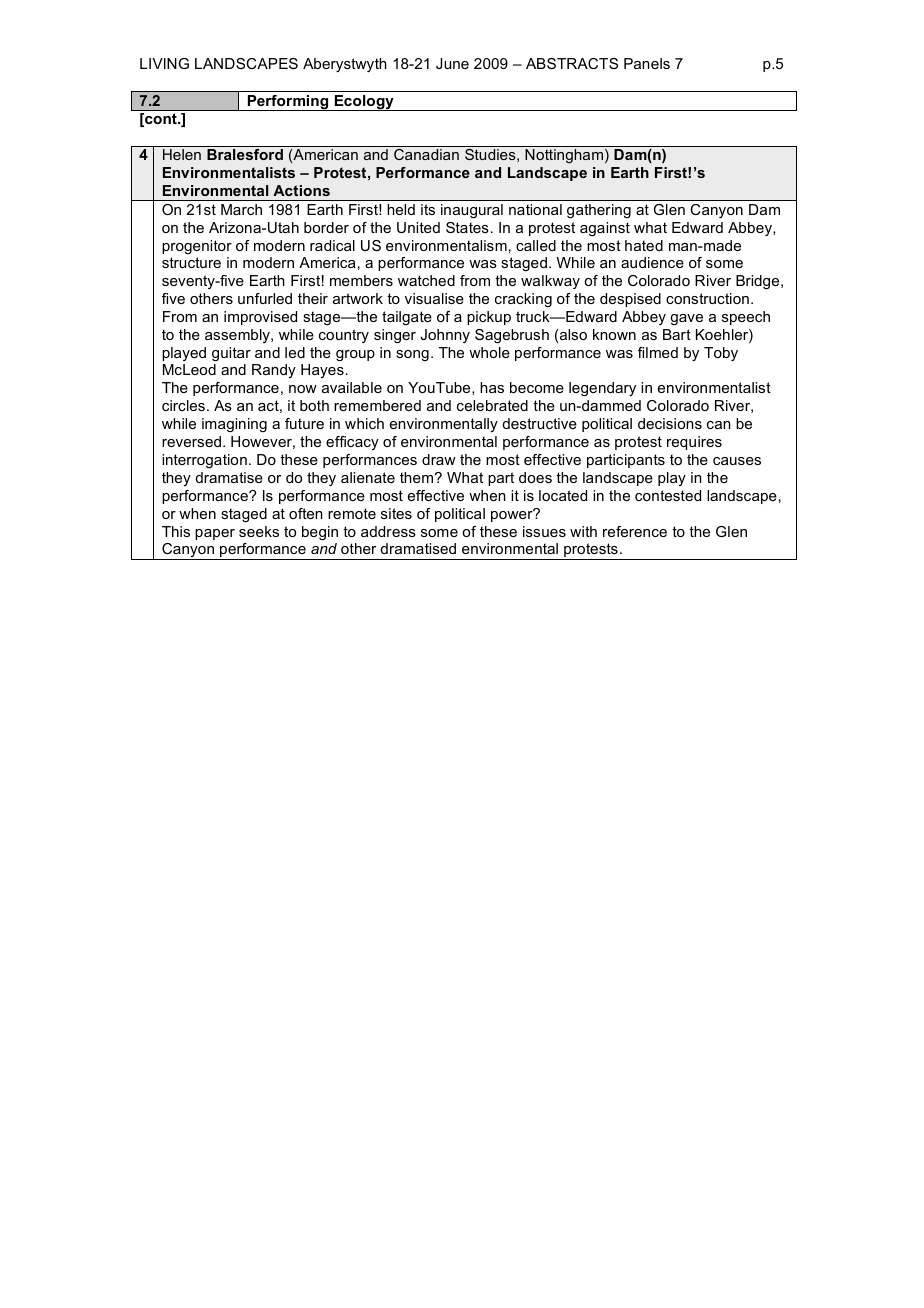 The height and width of the screenshot is (1308, 924). I want to click on has, so click(492, 387).
